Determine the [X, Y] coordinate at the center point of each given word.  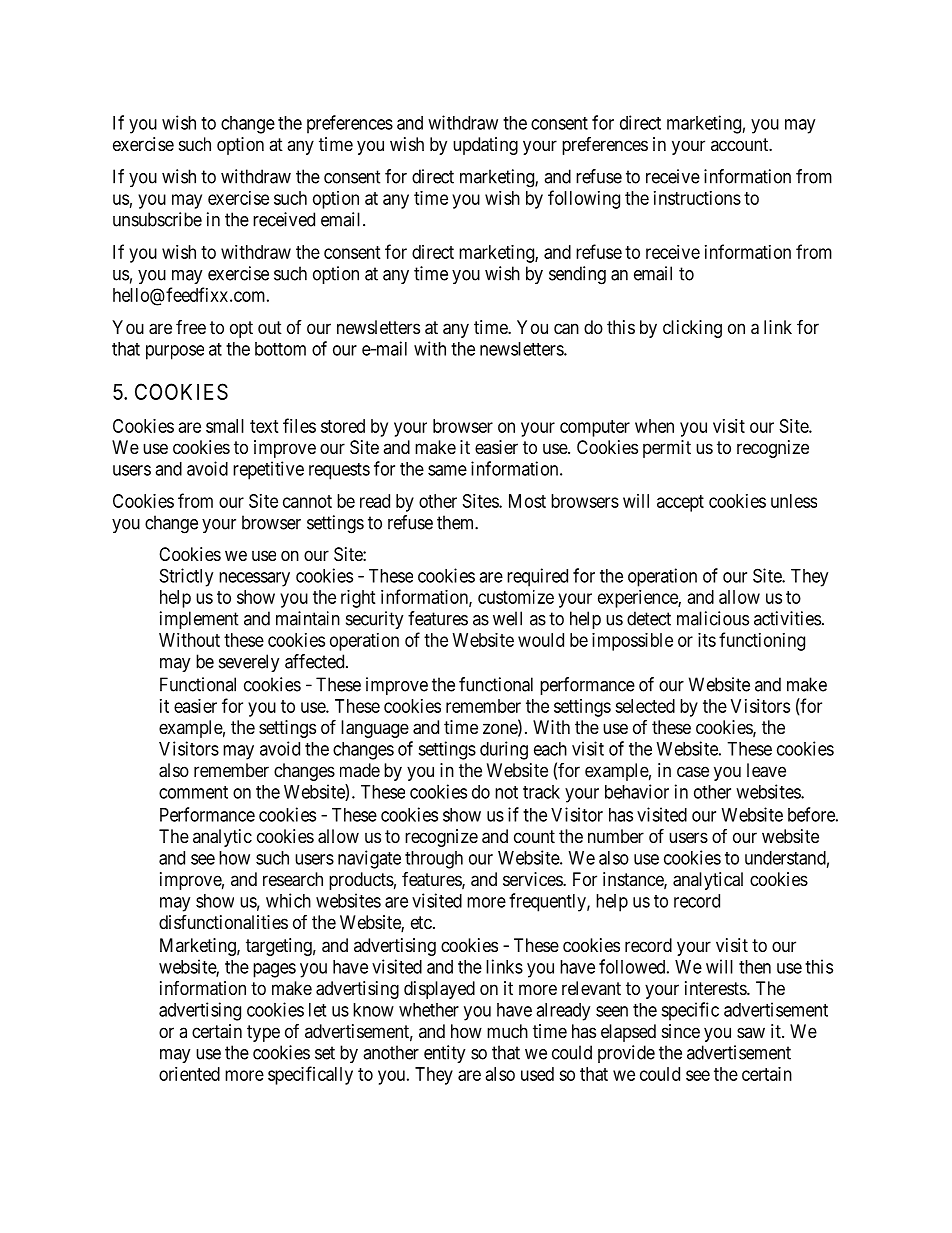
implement [199, 620]
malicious [713, 618]
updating [485, 146]
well [507, 618]
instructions [697, 198]
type [263, 1033]
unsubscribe [157, 219]
